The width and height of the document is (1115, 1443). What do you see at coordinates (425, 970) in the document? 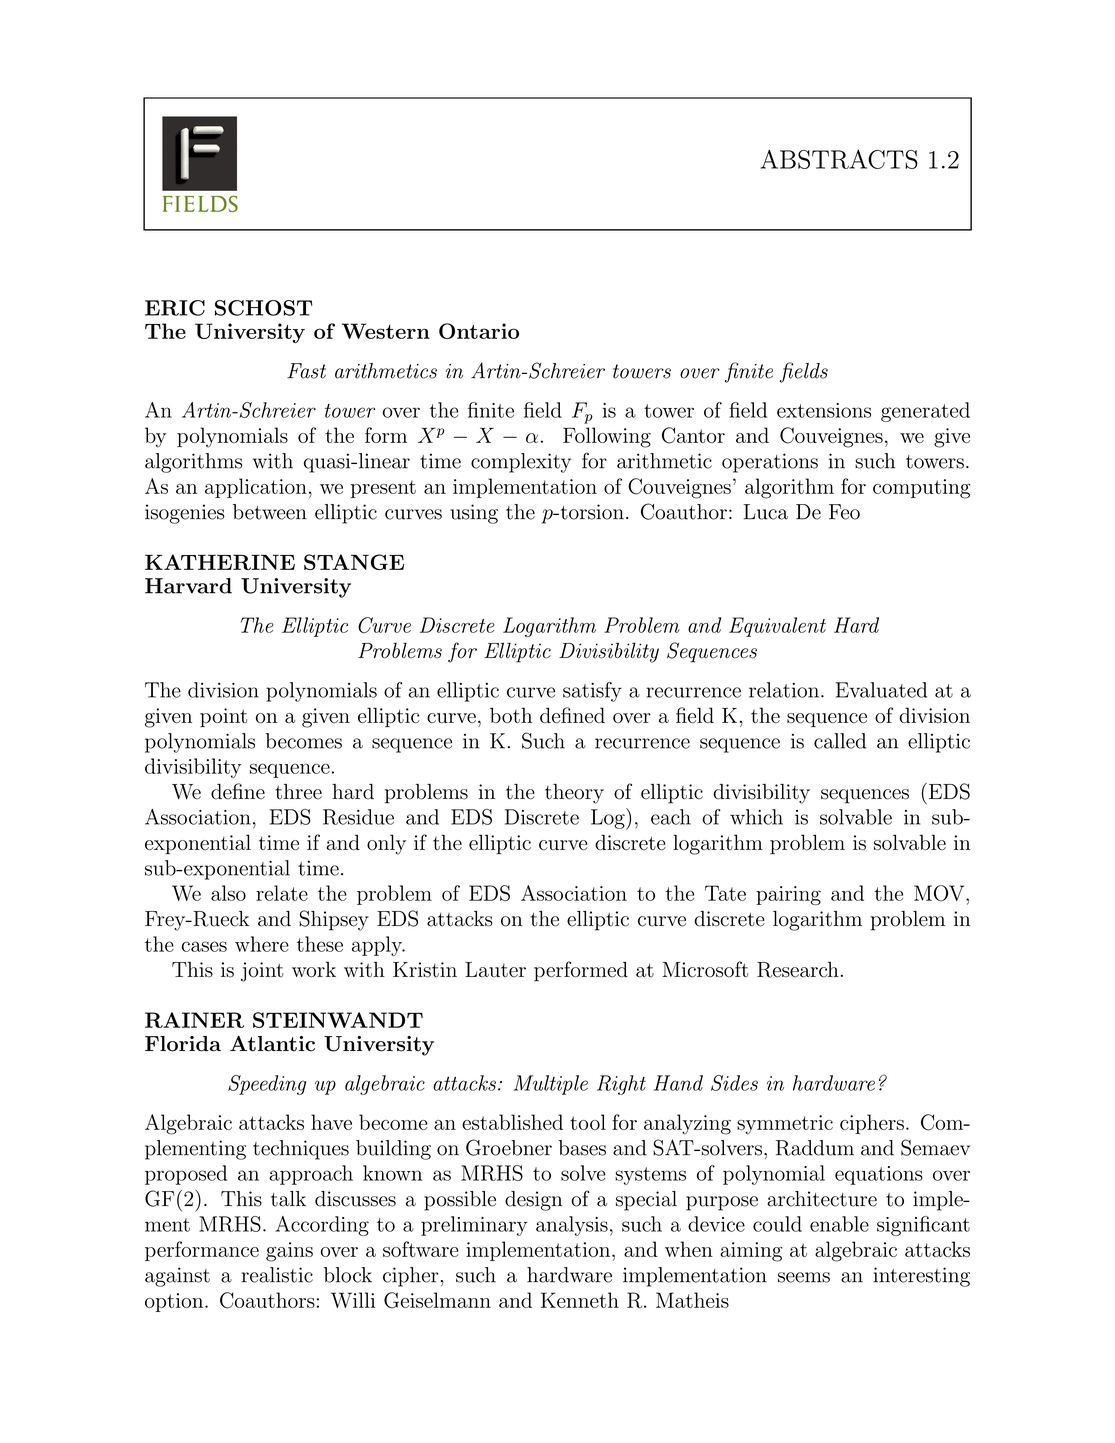
I see `Kristin` at bounding box center [425, 970].
